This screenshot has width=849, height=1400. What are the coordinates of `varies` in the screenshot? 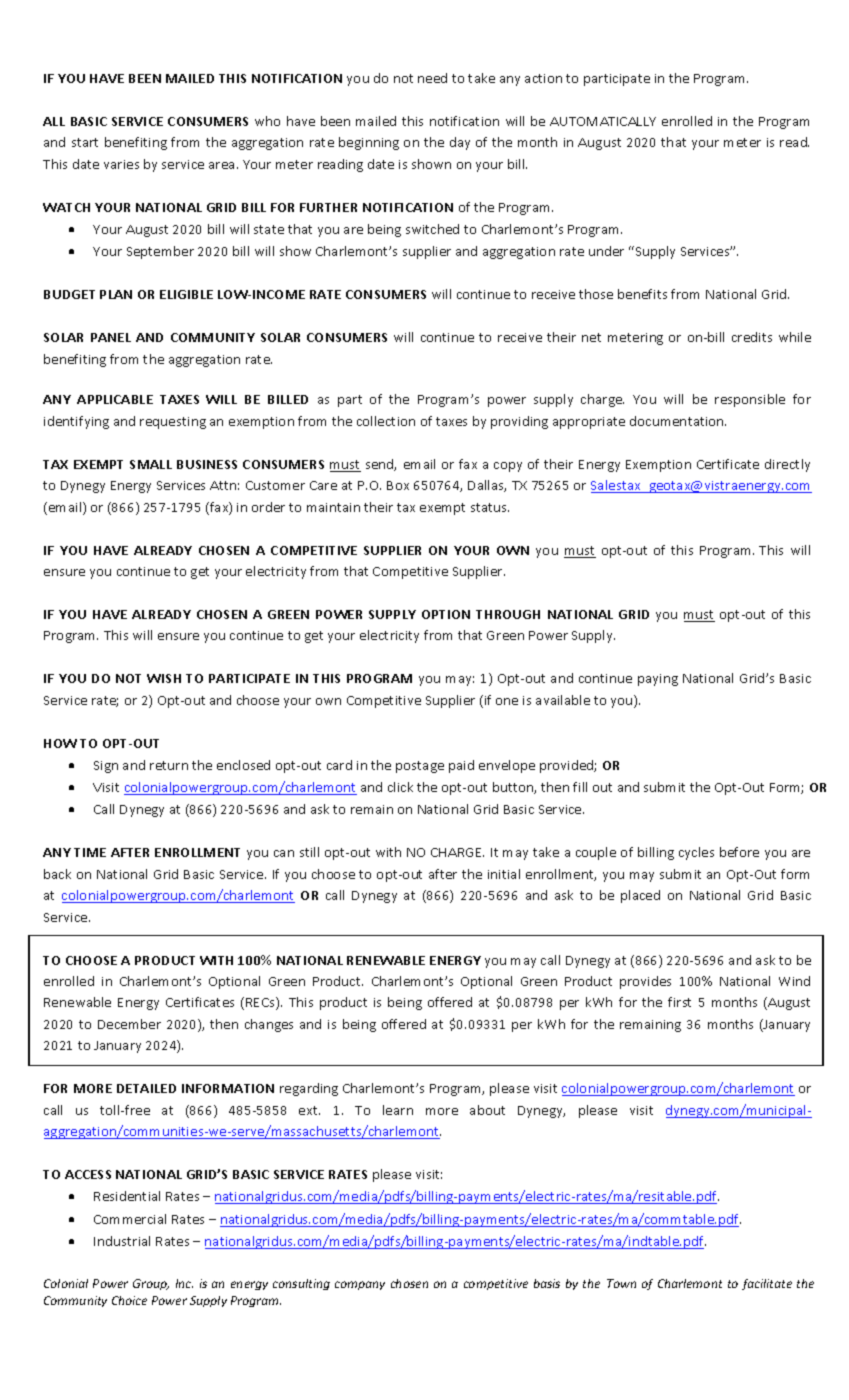 It's located at (121, 164).
